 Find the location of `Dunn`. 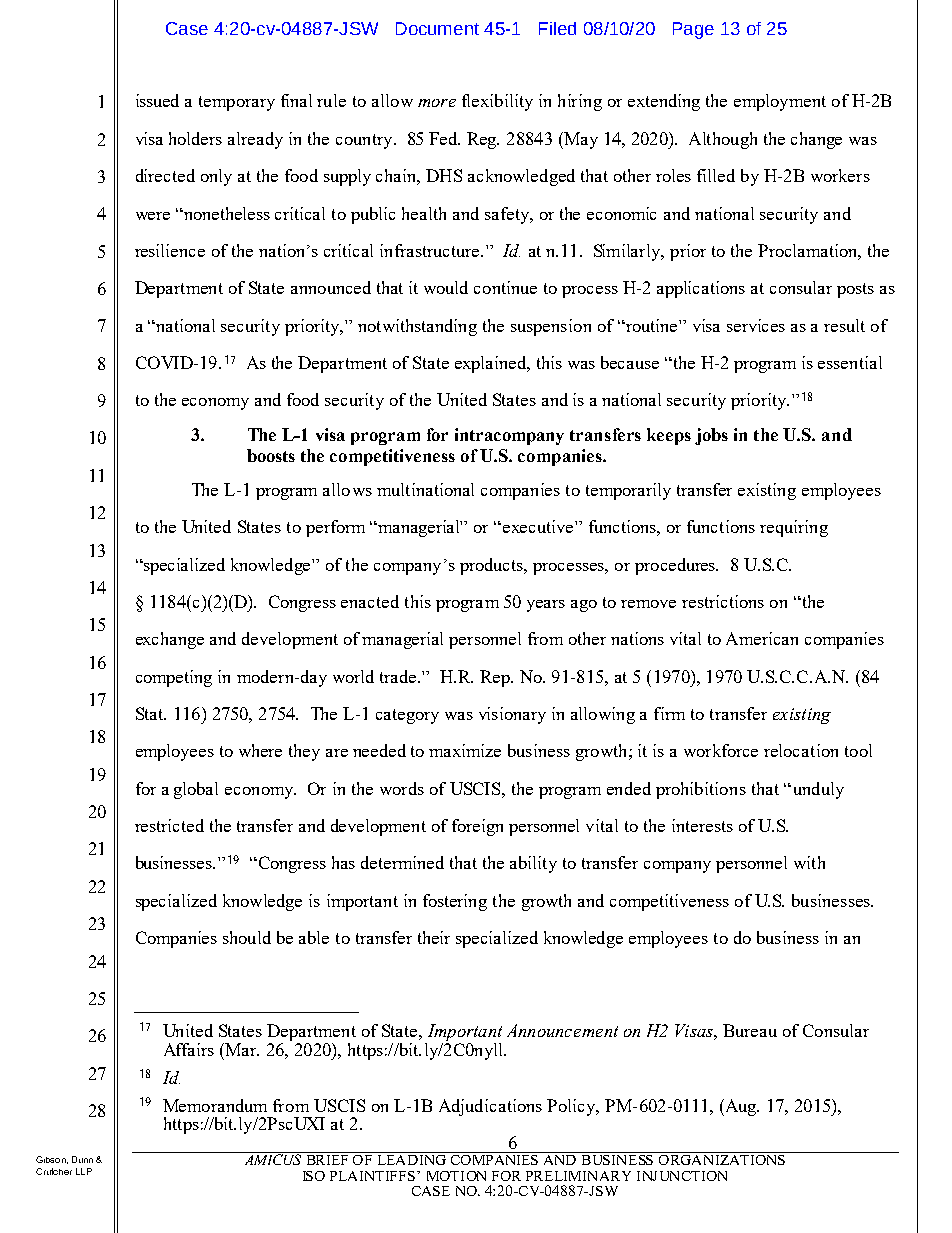

Dunn is located at coordinates (82, 1159).
